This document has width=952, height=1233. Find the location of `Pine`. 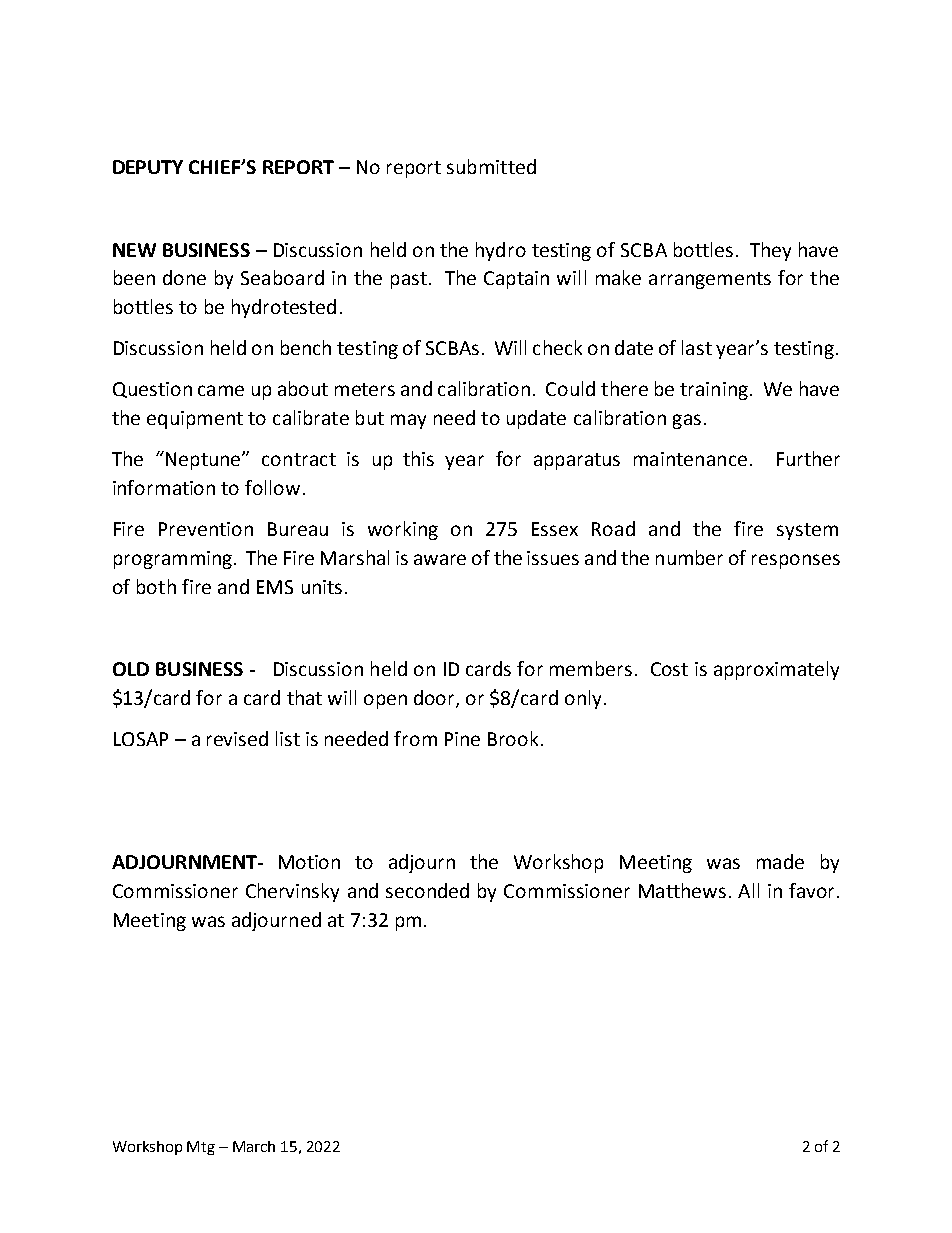

Pine is located at coordinates (462, 739).
